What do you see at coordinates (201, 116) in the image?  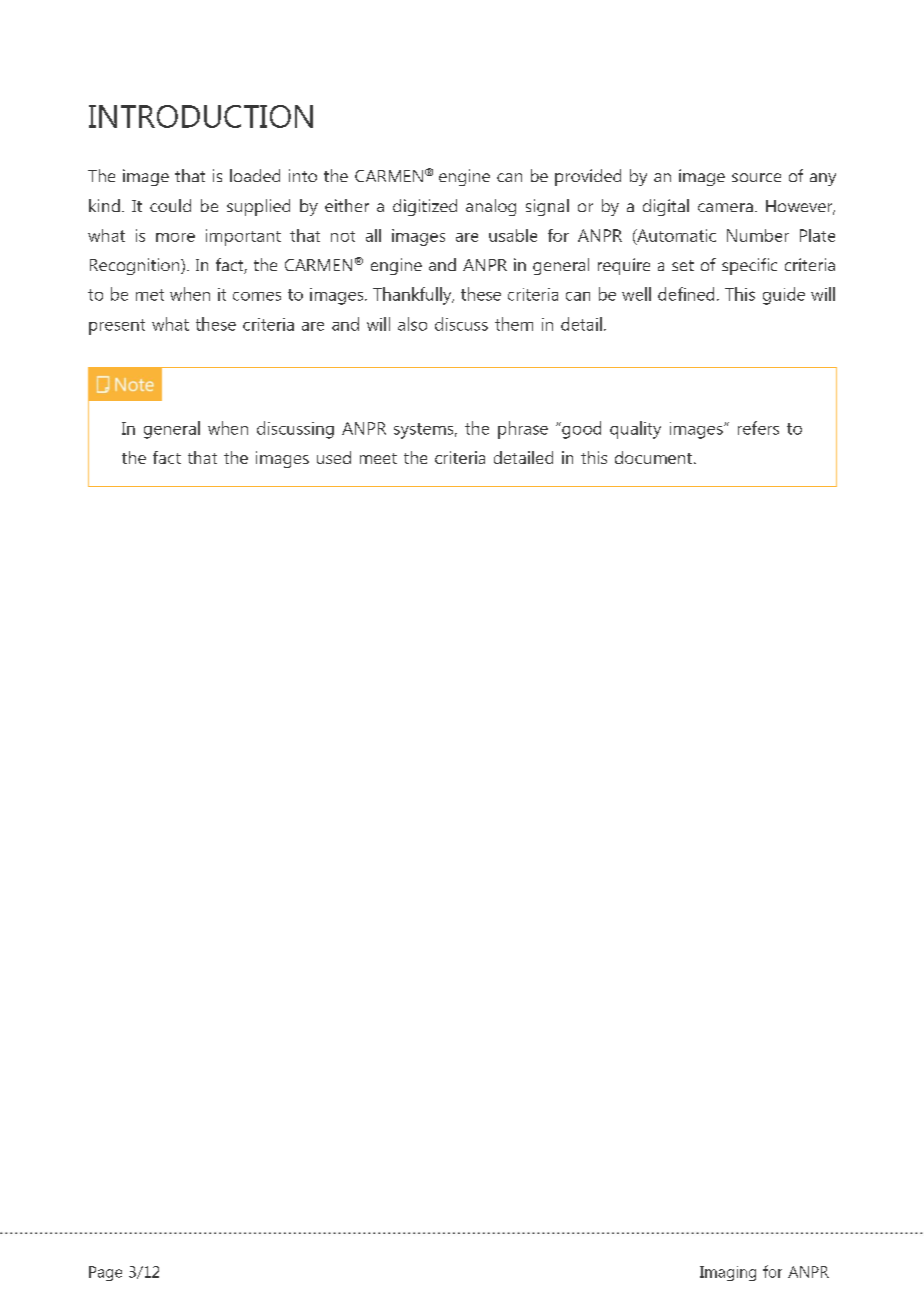 I see `INTRODUCTION` at bounding box center [201, 116].
